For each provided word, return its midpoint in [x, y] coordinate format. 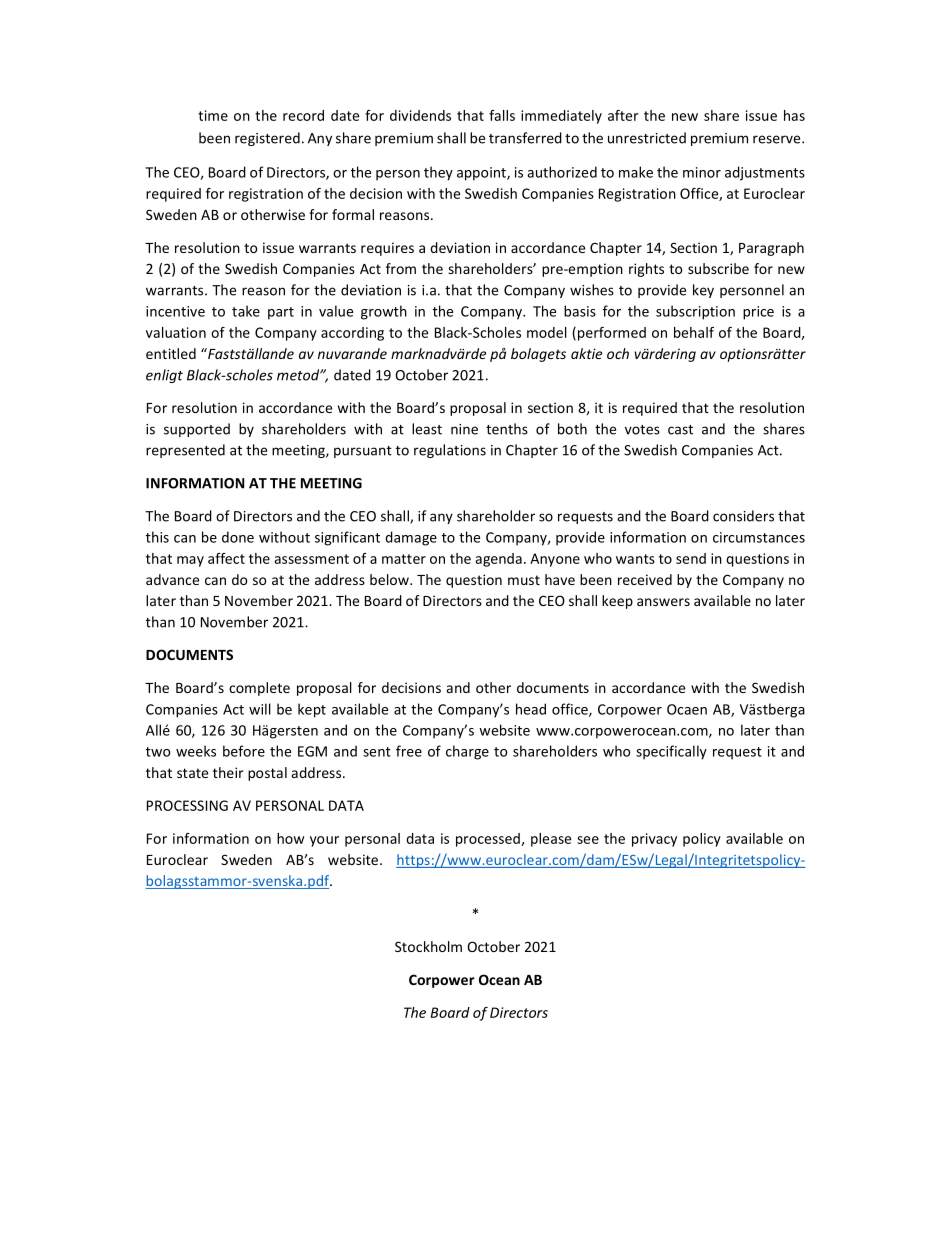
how [290, 838]
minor [702, 172]
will [260, 709]
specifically [671, 752]
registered [267, 139]
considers [743, 516]
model [547, 332]
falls [502, 115]
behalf [694, 332]
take [246, 311]
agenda [498, 560]
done [238, 537]
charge [467, 752]
